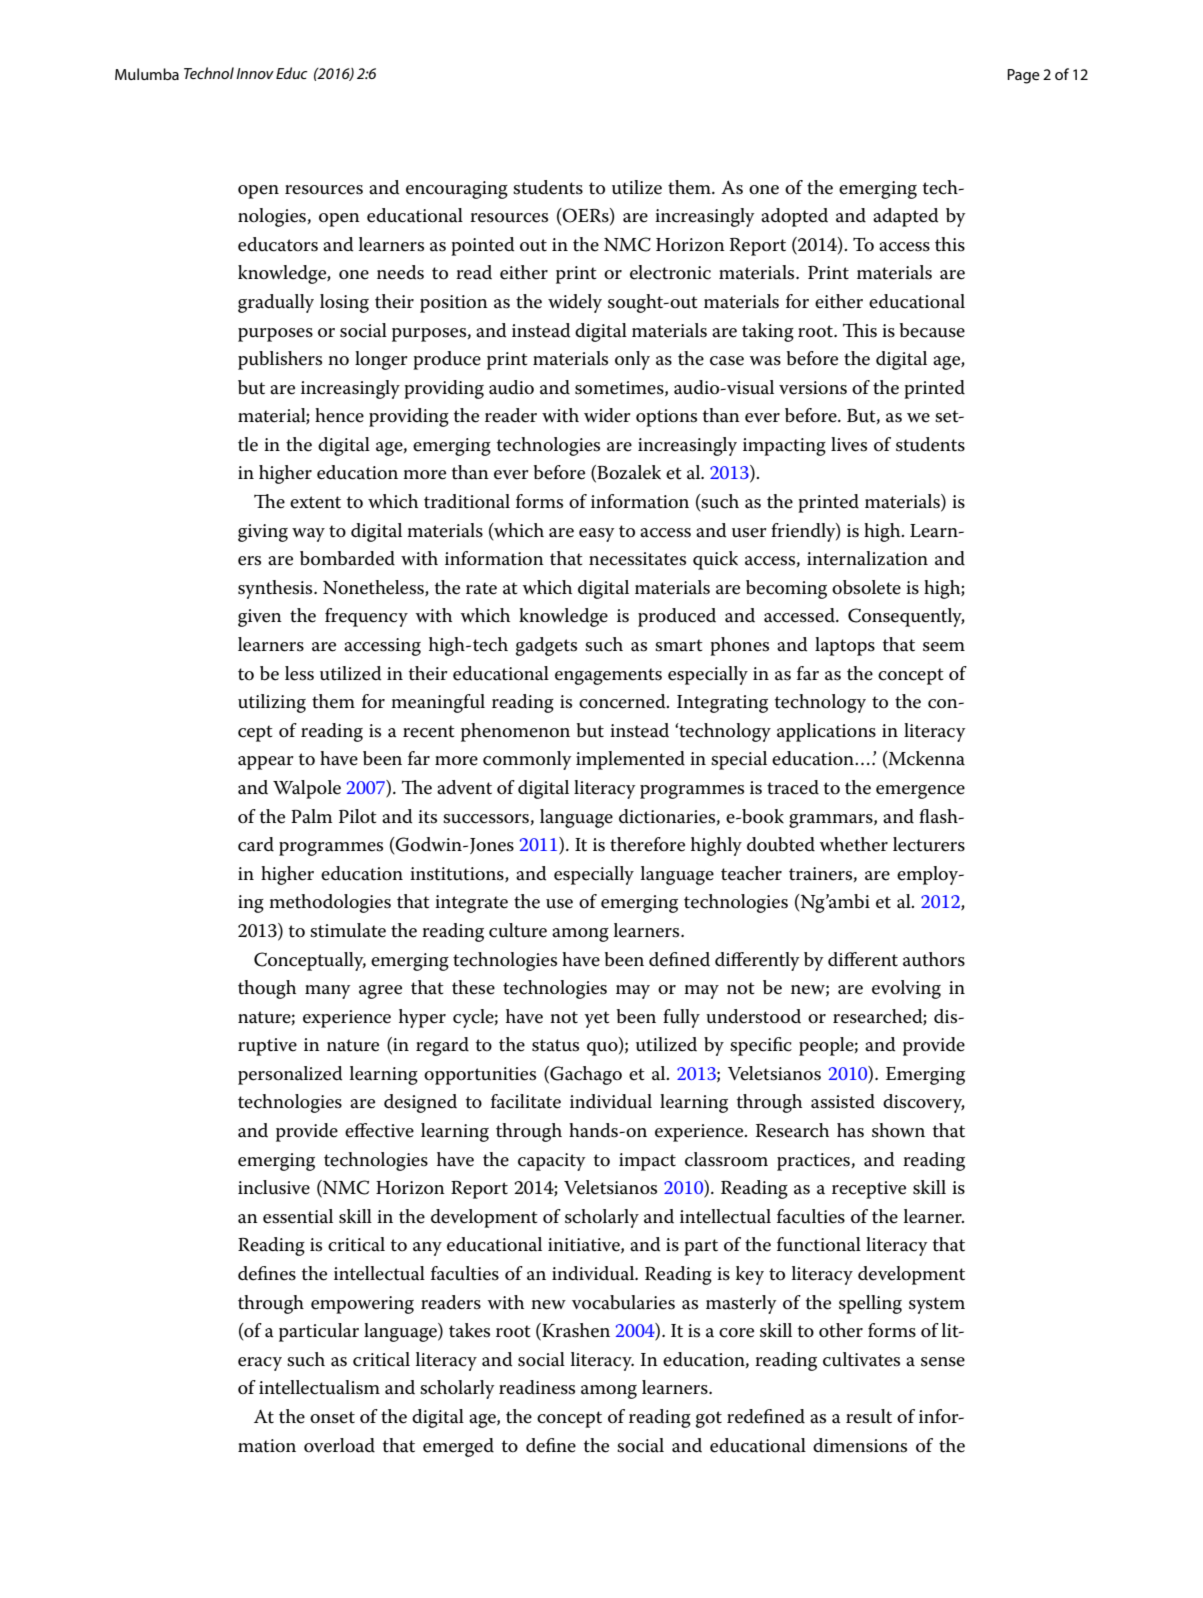 The image size is (1203, 1598). Describe the element at coordinates (307, 789) in the document. I see `Walpole` at that location.
